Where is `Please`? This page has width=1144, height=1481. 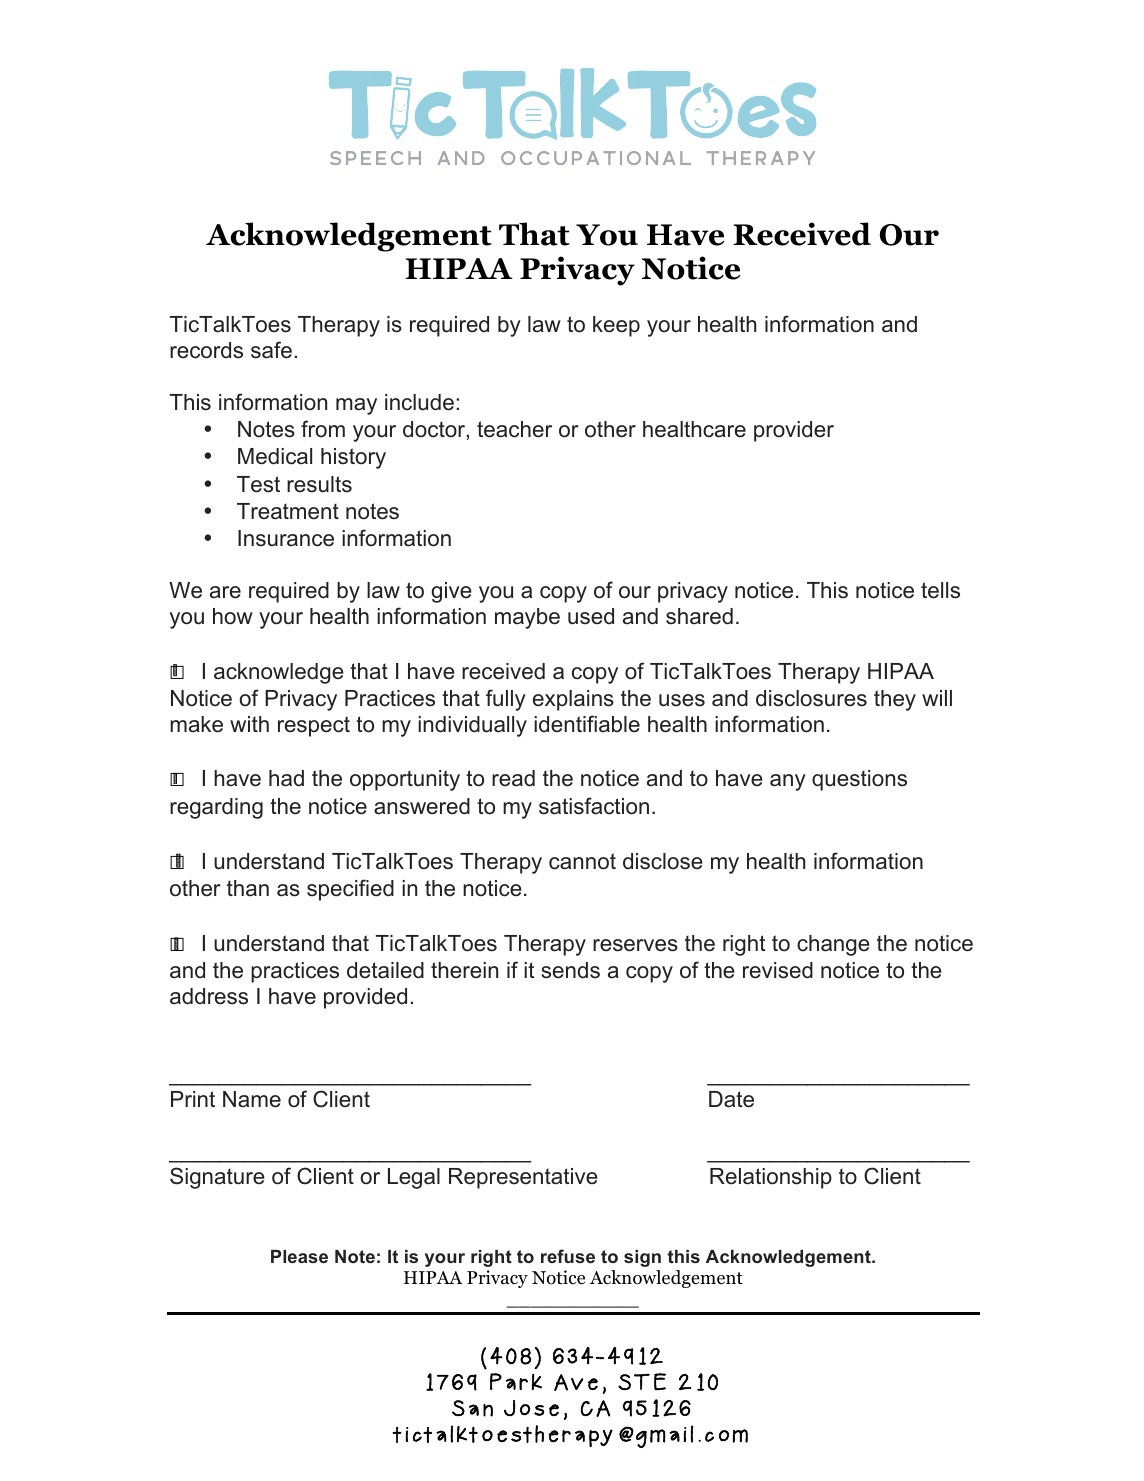 Please is located at coordinates (299, 1256).
